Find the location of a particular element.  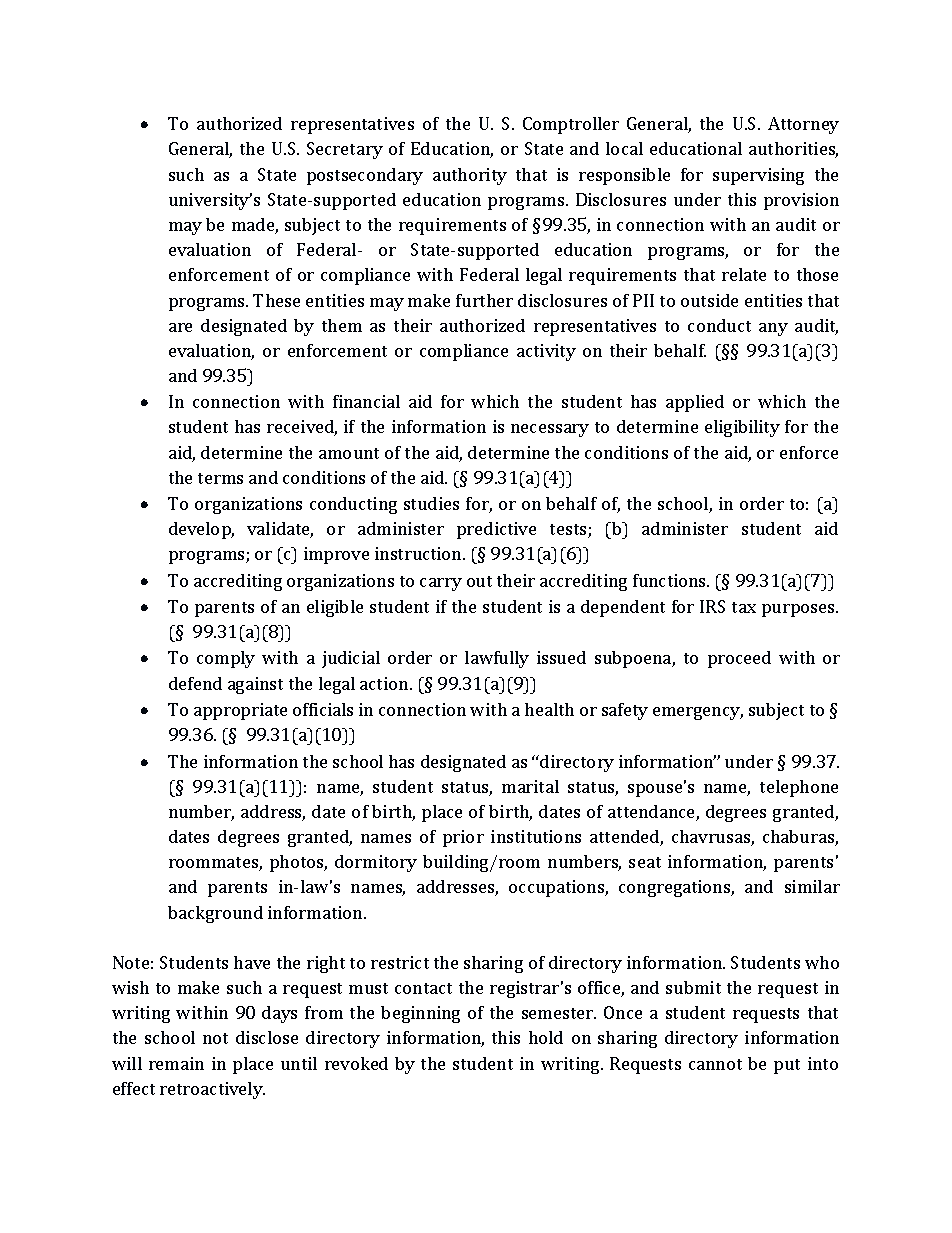

appropriate is located at coordinates (240, 711).
